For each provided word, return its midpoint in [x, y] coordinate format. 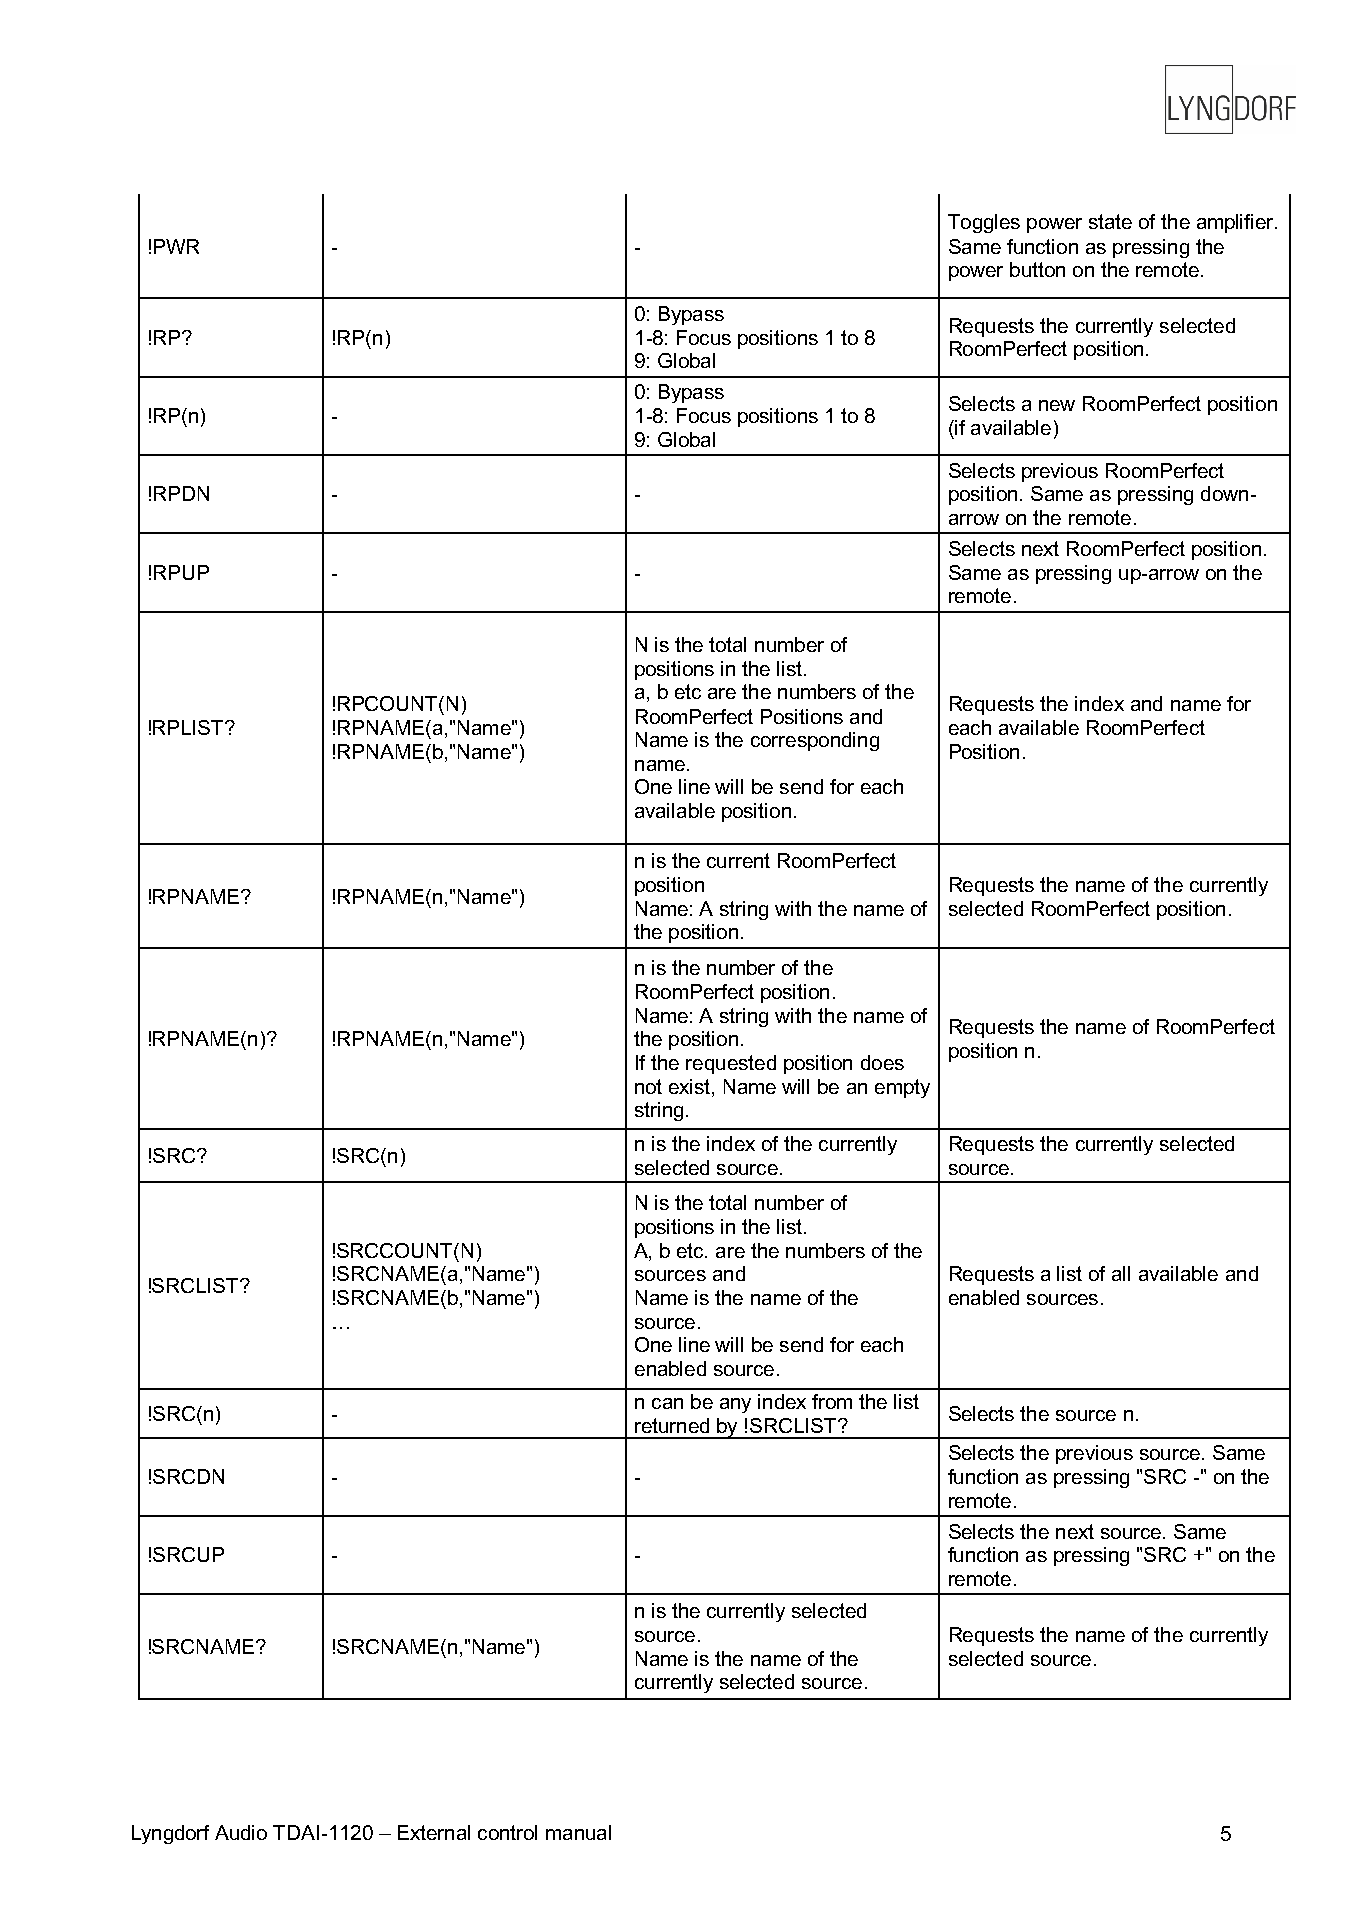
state [1110, 221]
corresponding [815, 741]
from [832, 1401]
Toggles [984, 223]
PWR [176, 246]
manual [578, 1832]
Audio [241, 1832]
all [1121, 1273]
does [882, 1062]
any [735, 1405]
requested [731, 1064]
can [667, 1403]
